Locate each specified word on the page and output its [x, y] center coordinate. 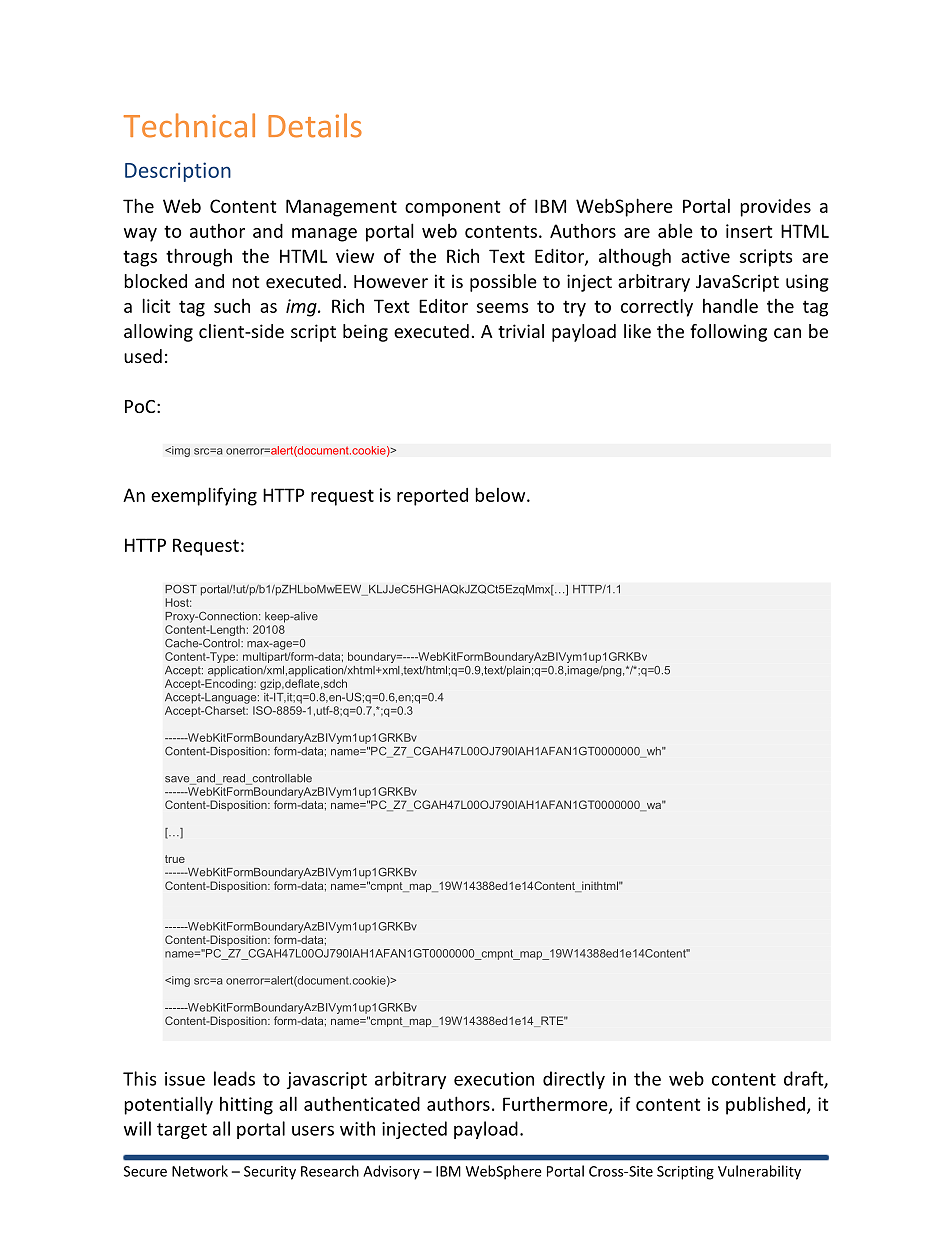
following [728, 333]
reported [432, 497]
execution [494, 1079]
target [182, 1131]
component [452, 208]
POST [181, 589]
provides [775, 208]
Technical [189, 125]
